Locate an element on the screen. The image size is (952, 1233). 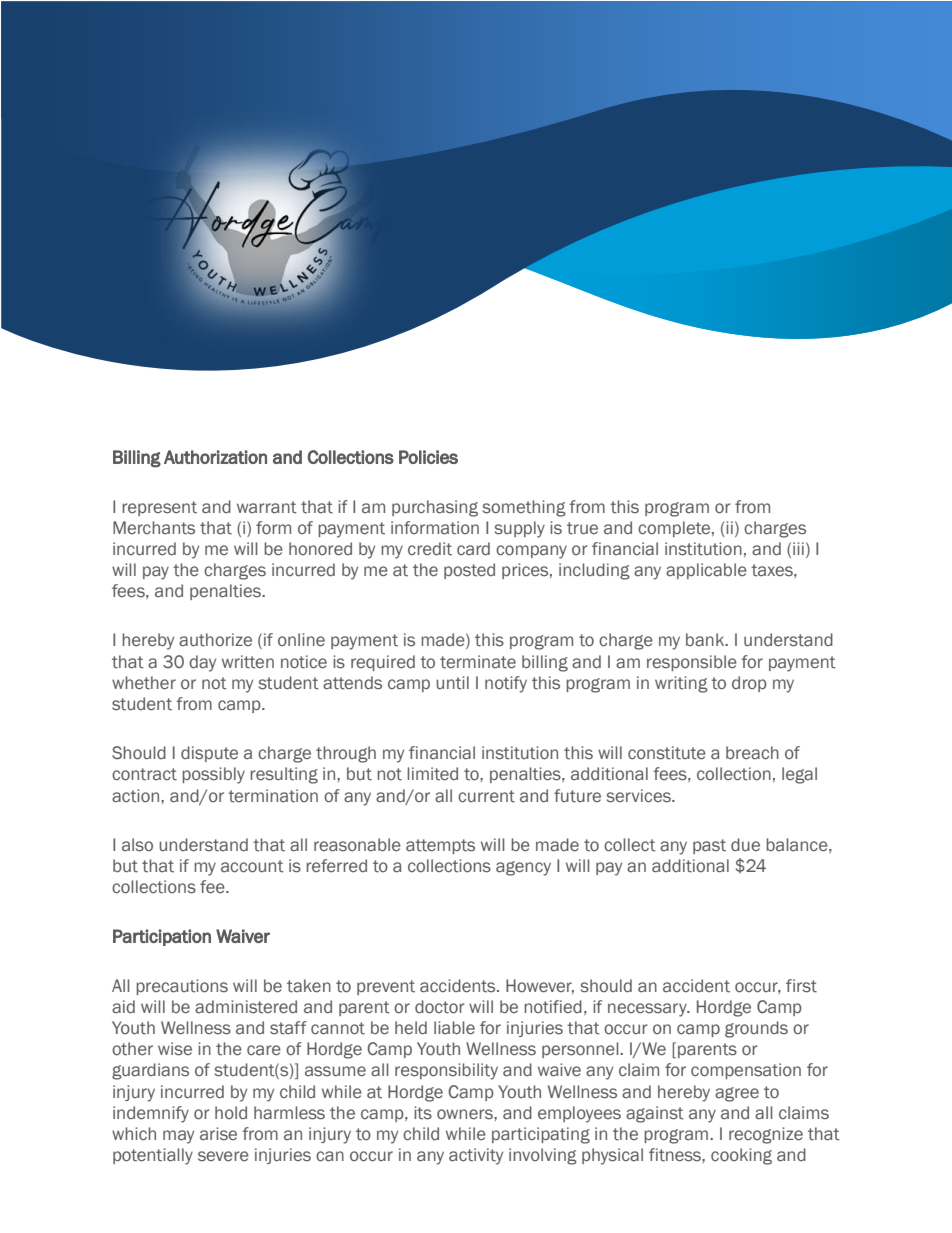
arise is located at coordinates (218, 1134).
